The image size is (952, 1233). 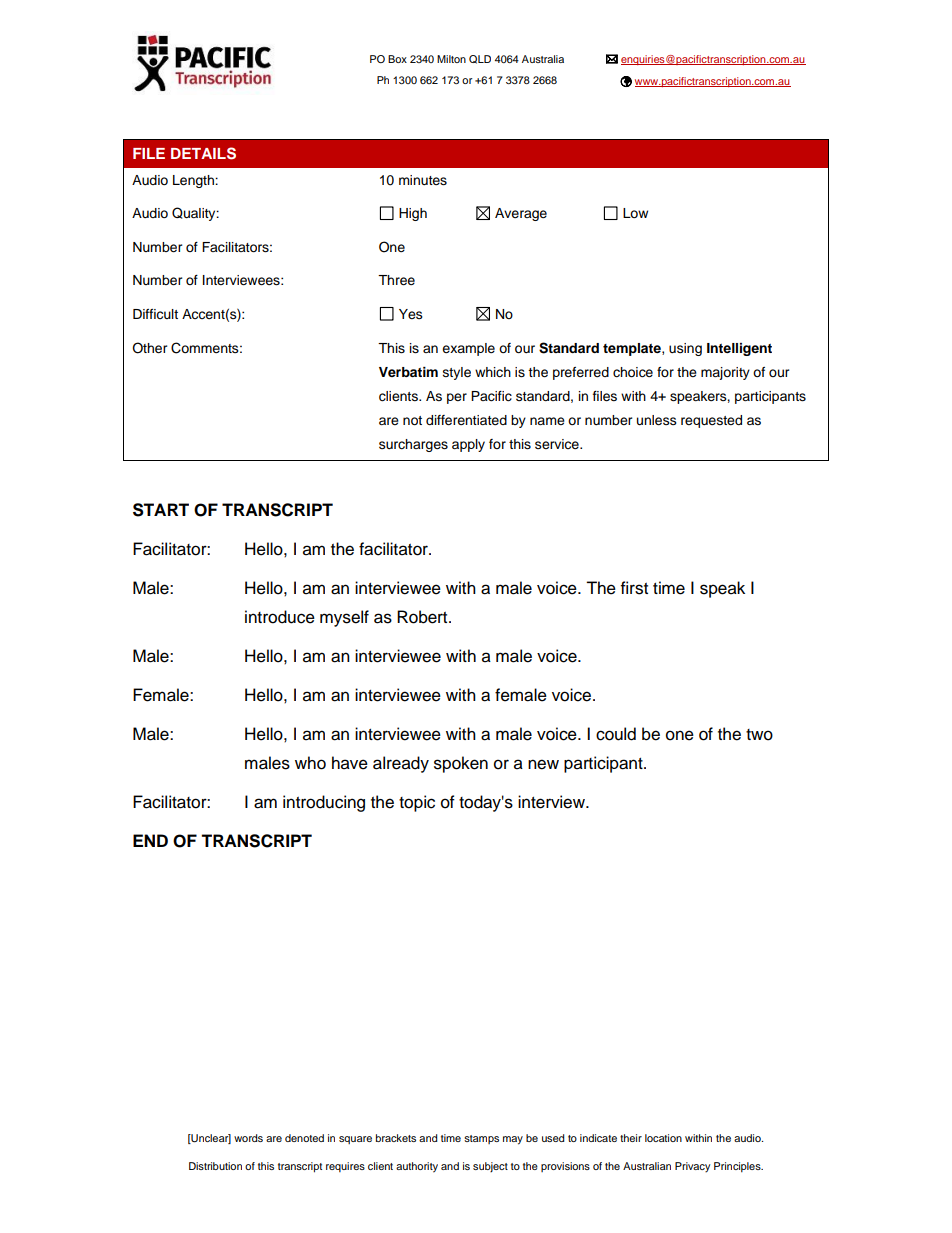 What do you see at coordinates (634, 588) in the image?
I see `first` at bounding box center [634, 588].
